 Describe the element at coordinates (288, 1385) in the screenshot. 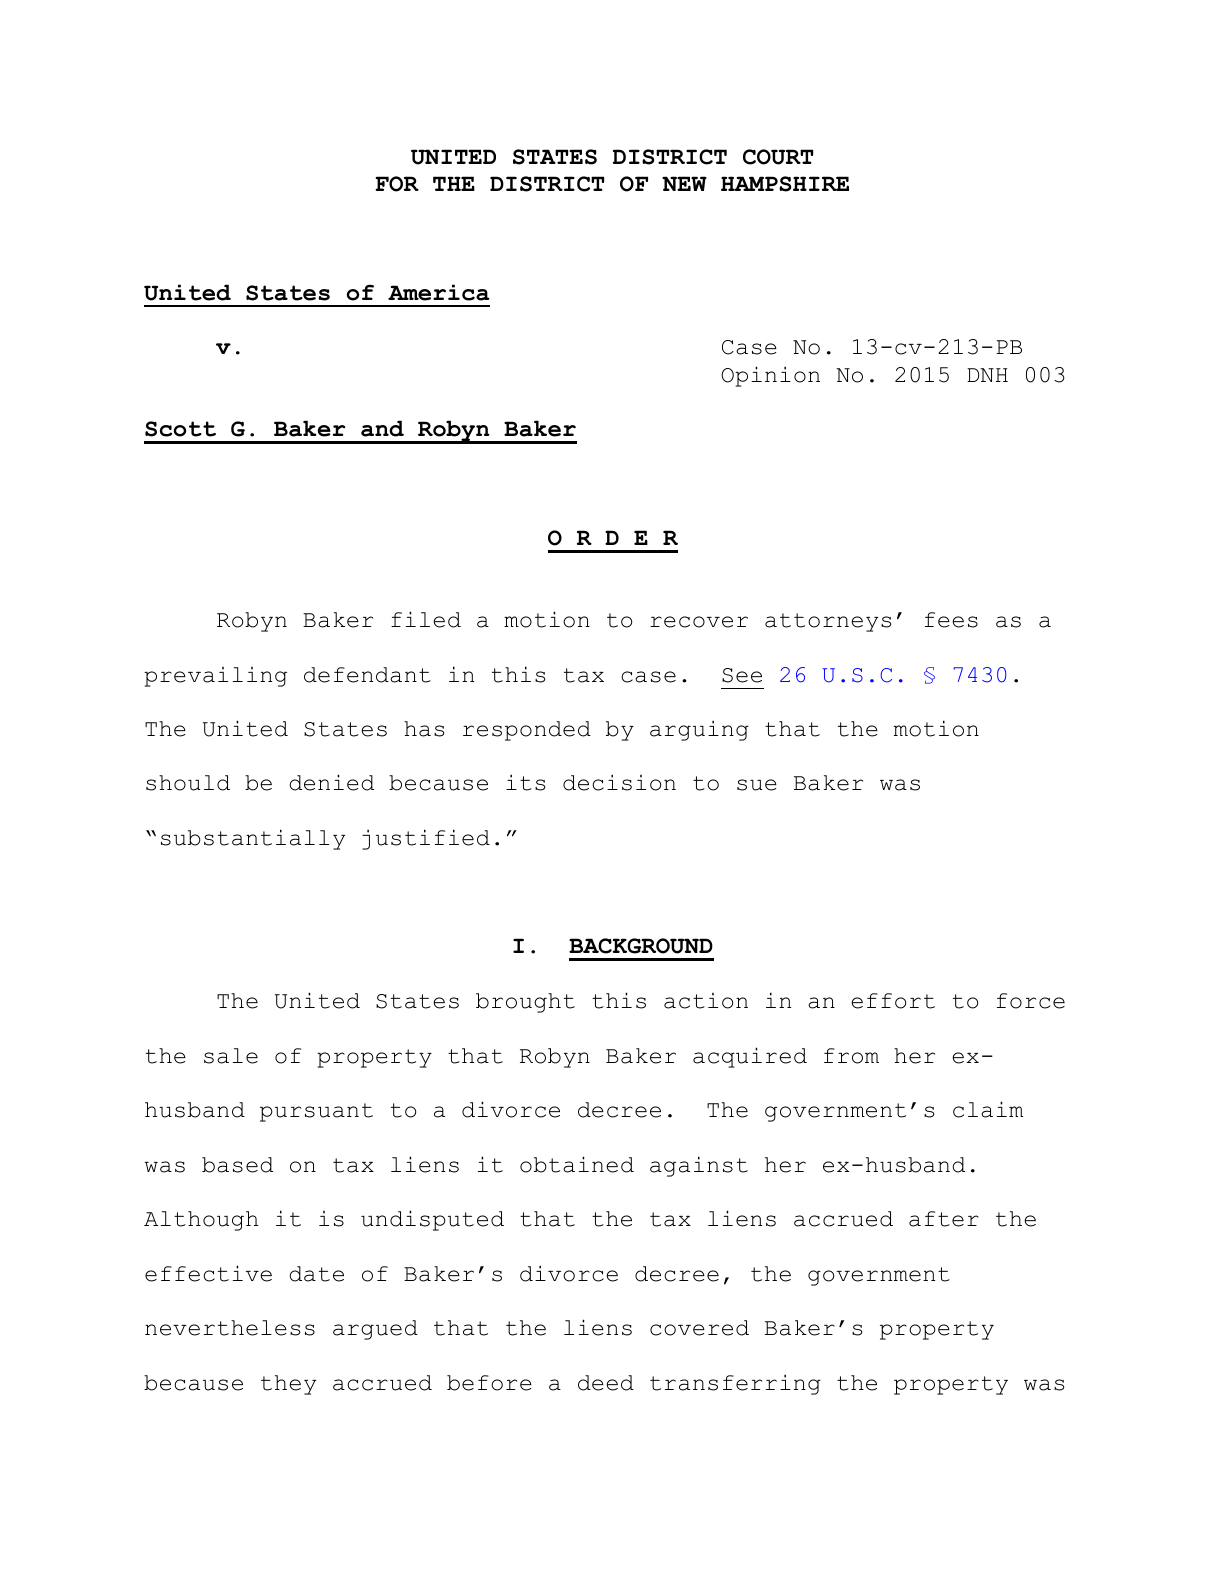

I see `they` at that location.
